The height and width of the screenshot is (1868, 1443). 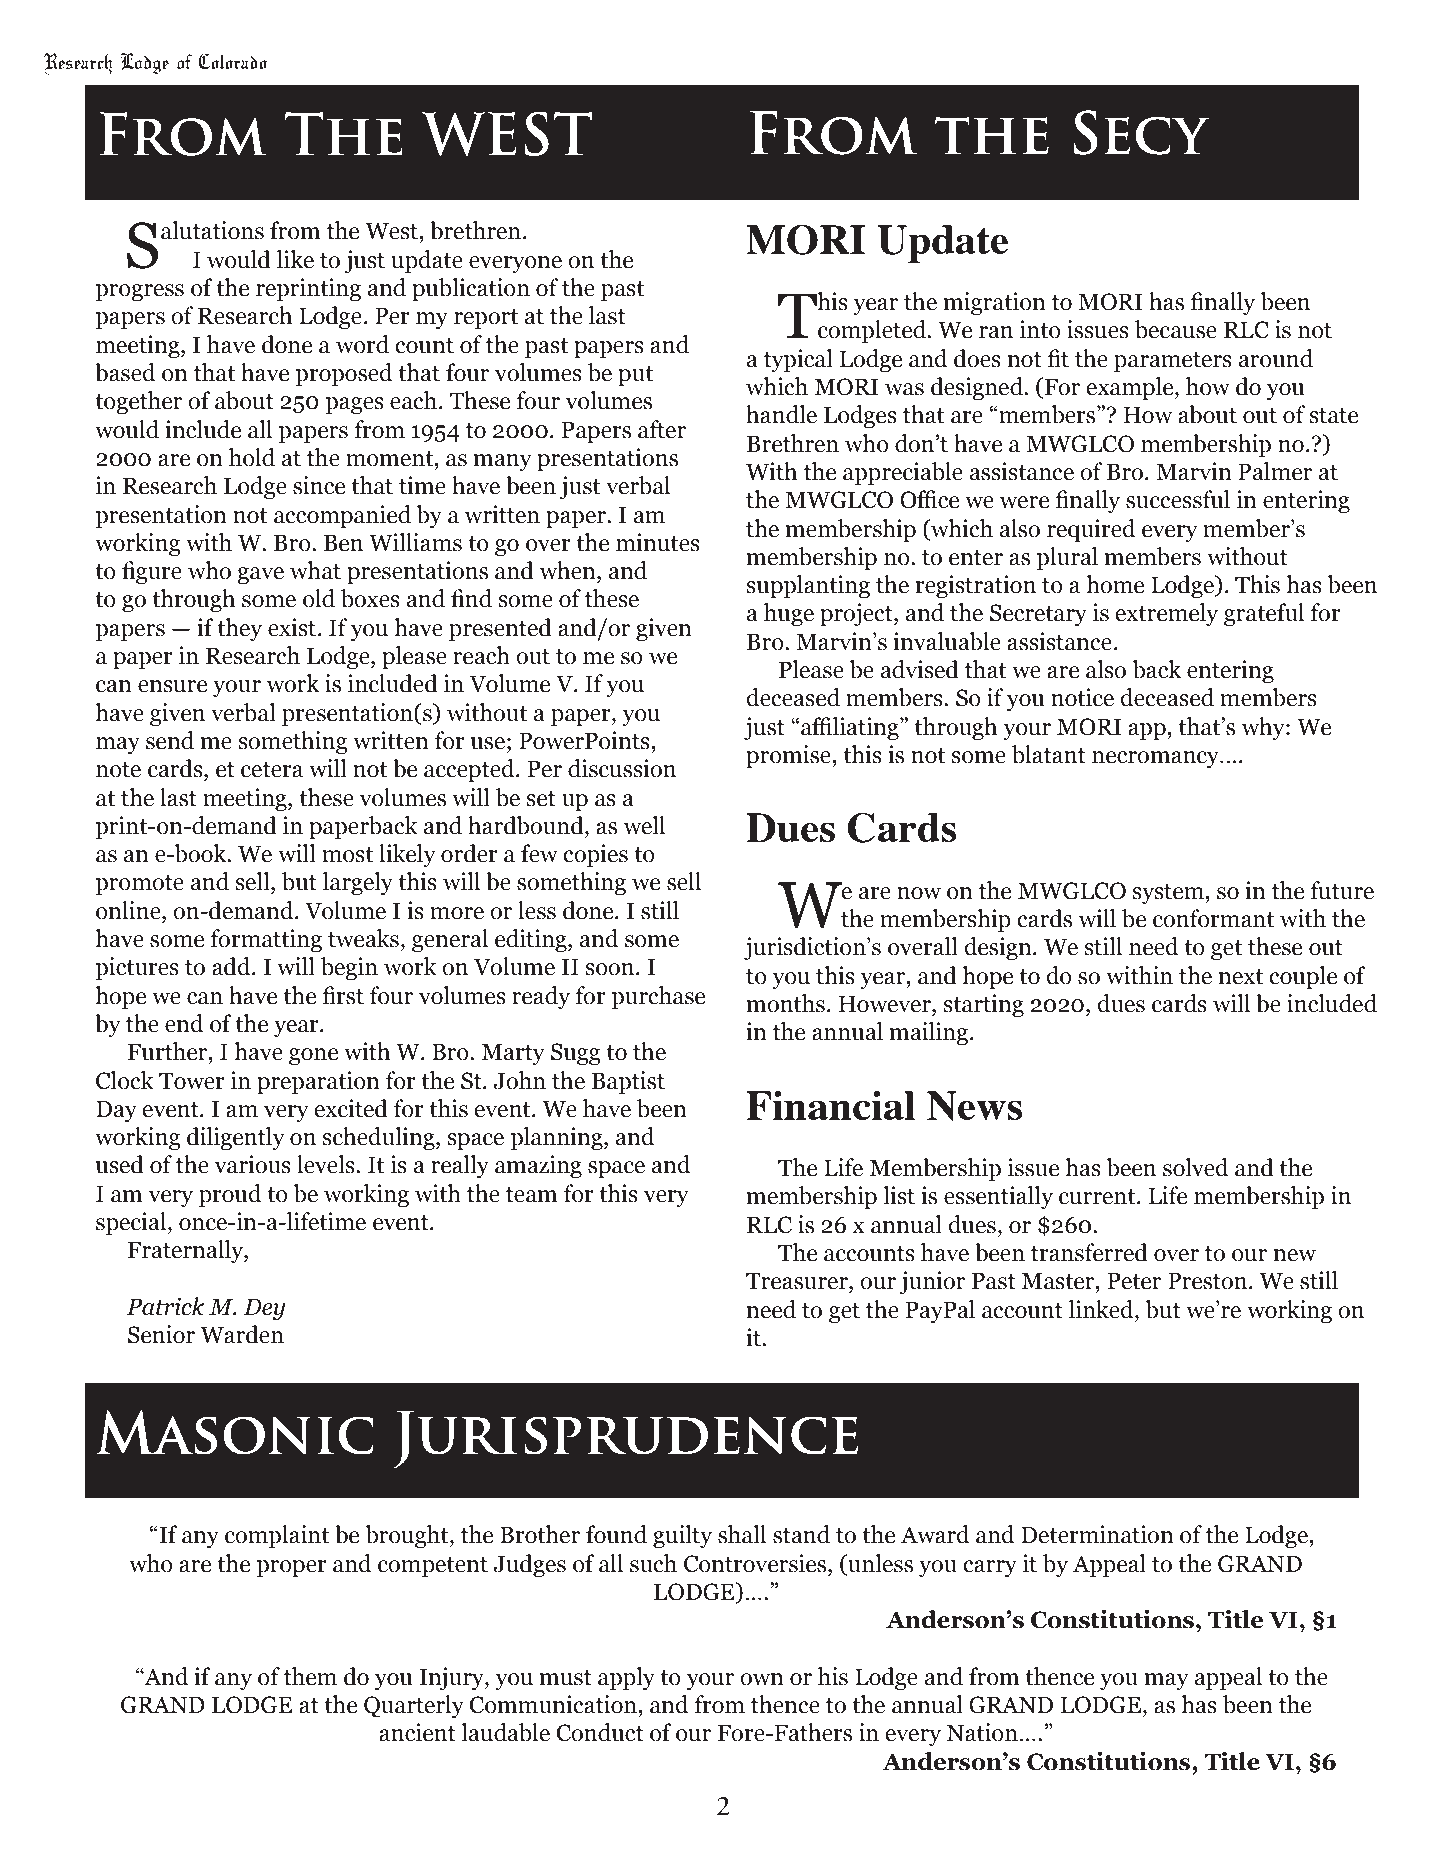 What do you see at coordinates (272, 770) in the screenshot?
I see `cetera` at bounding box center [272, 770].
